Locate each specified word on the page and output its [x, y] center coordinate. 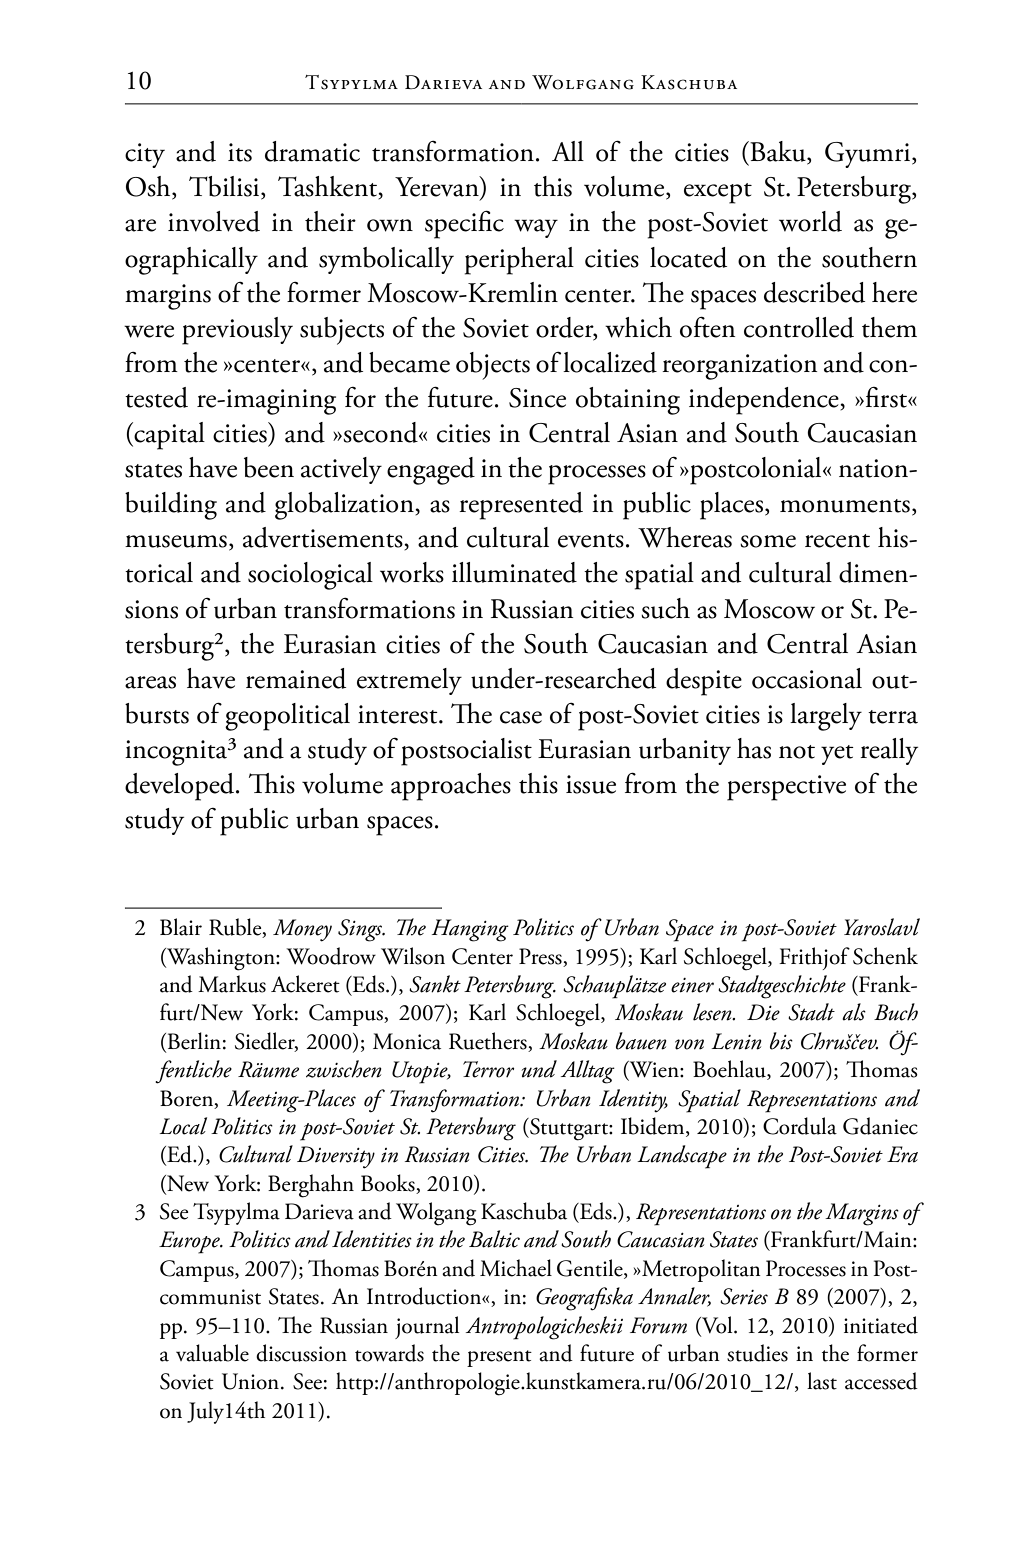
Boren [188, 1099]
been [269, 467]
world [810, 221]
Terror [488, 1069]
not [797, 752]
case [521, 717]
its [240, 152]
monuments [845, 506]
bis [781, 1041]
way [536, 228]
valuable [212, 1353]
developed [181, 787]
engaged [431, 471]
